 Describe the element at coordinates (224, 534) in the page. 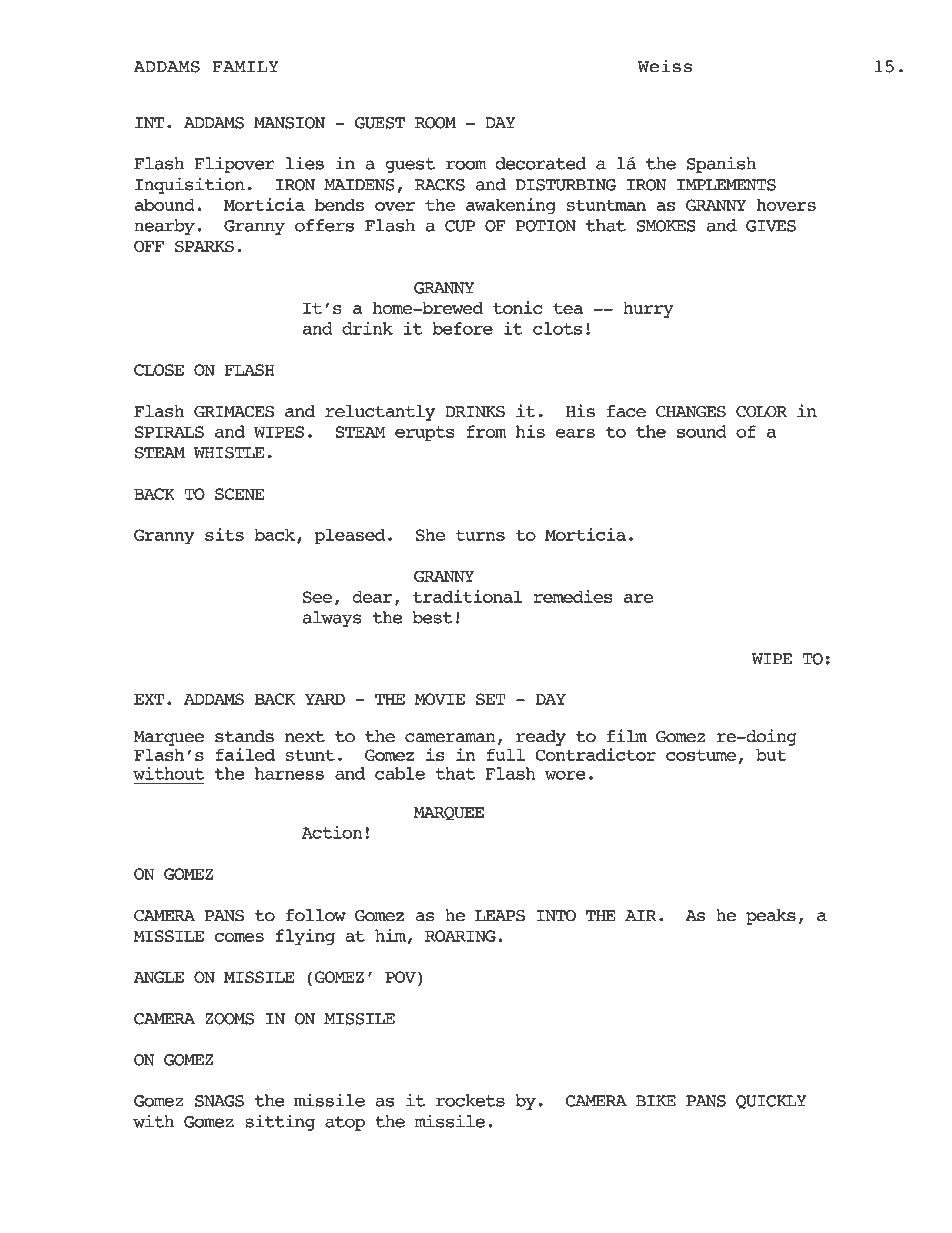

I see `sits` at that location.
